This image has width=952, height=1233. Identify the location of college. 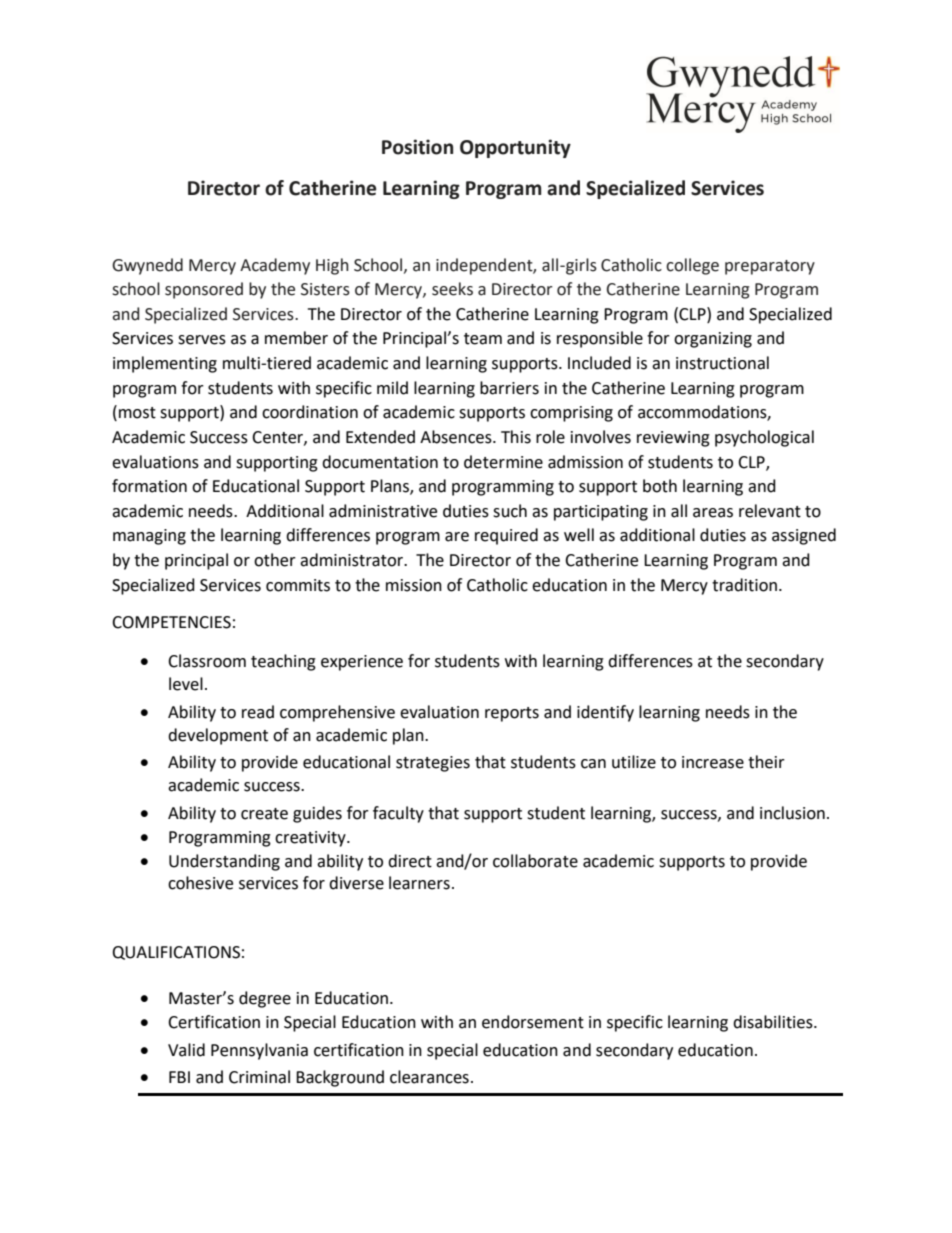
(692, 266).
